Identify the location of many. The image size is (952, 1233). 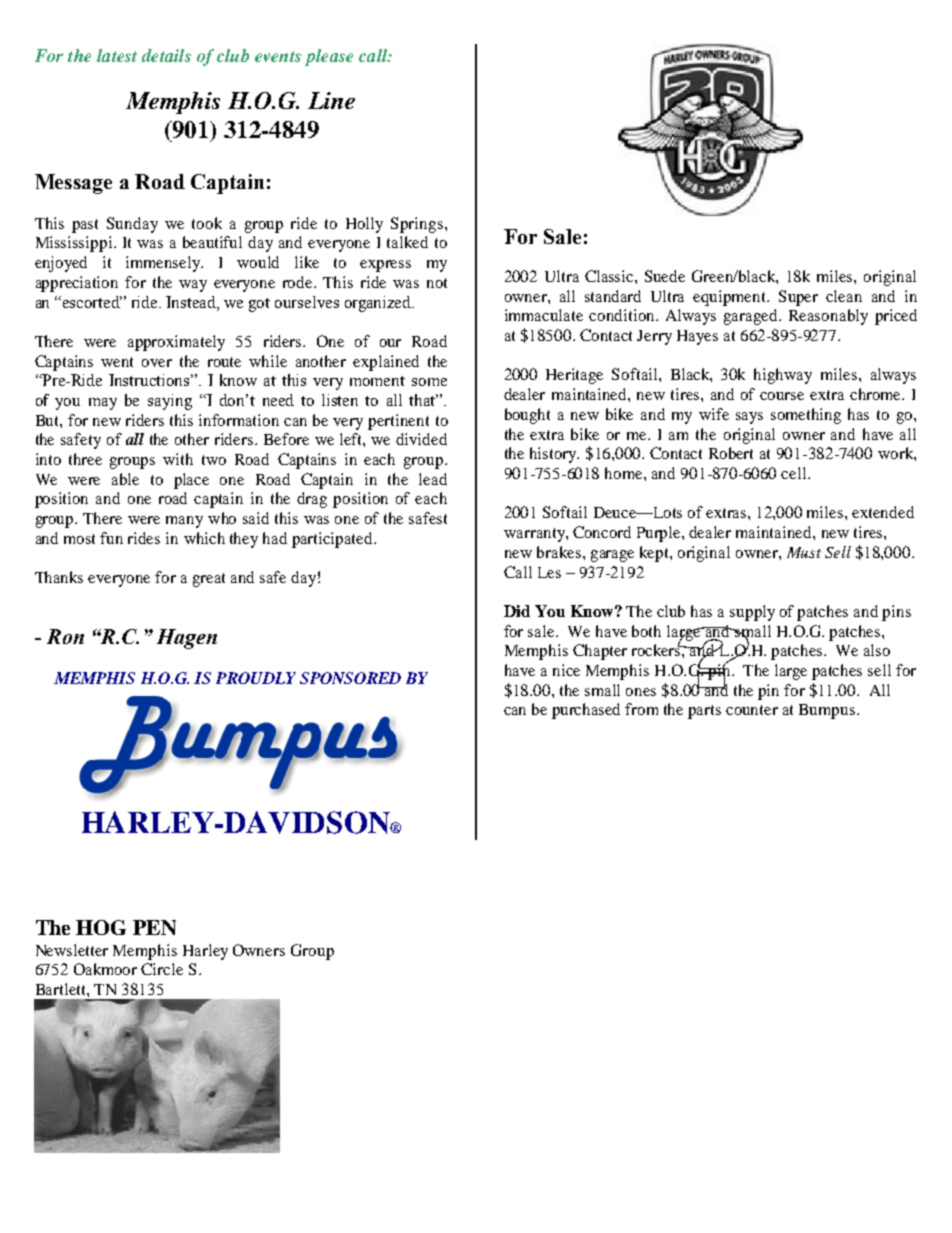
(184, 522).
